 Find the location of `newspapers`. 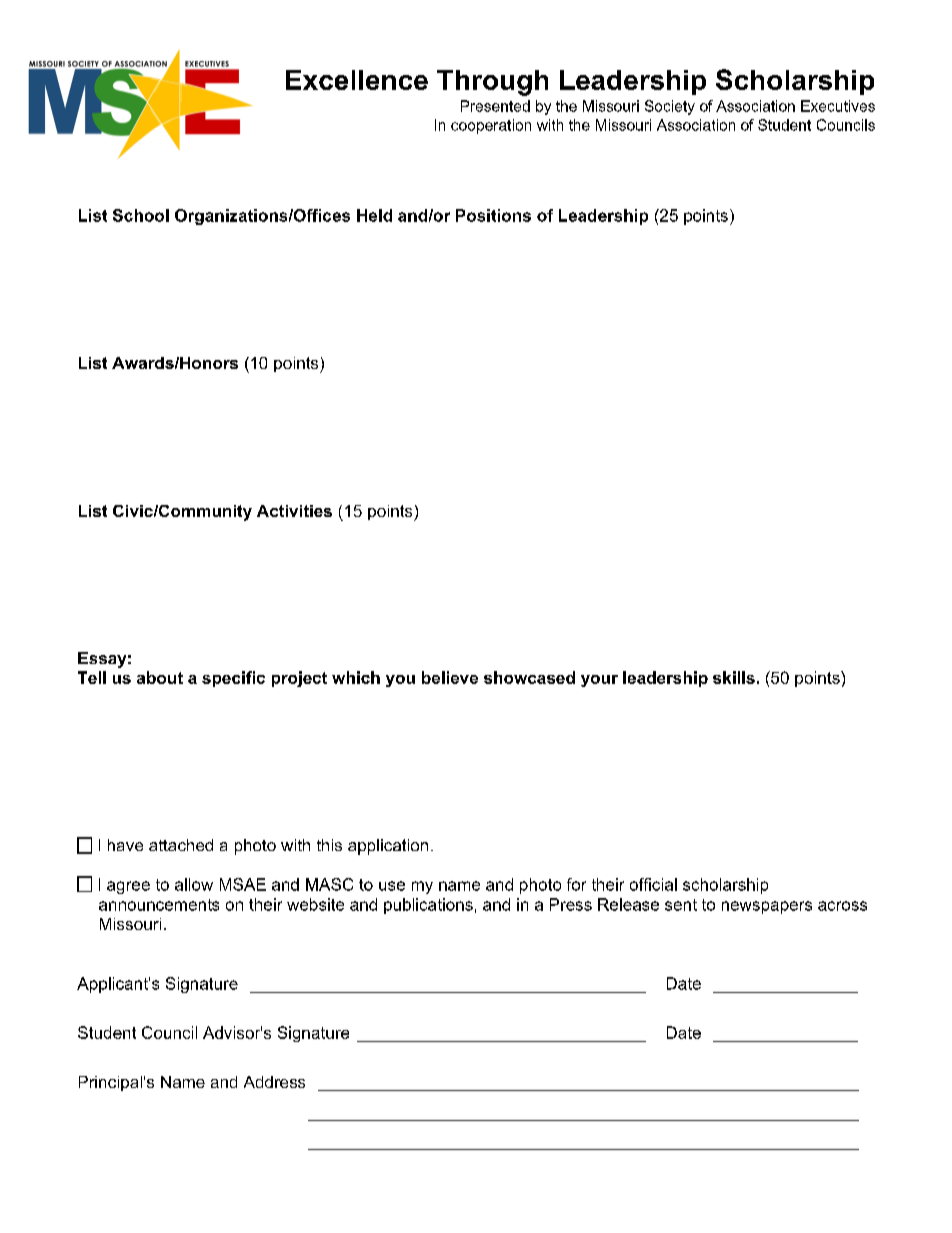

newspapers is located at coordinates (767, 907).
